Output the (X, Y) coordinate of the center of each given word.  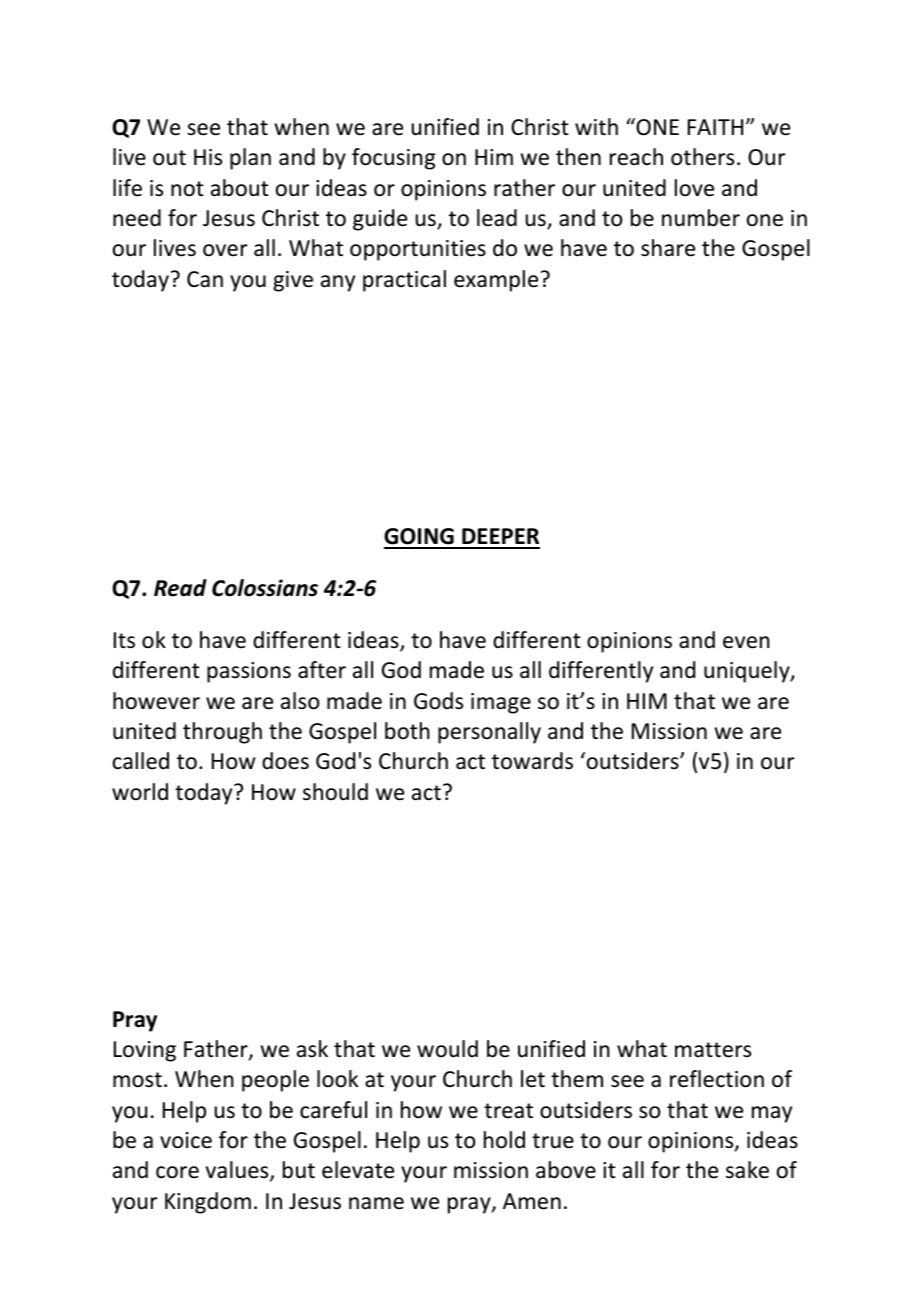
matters (713, 1050)
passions (249, 672)
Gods (438, 701)
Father (217, 1050)
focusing (393, 159)
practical (404, 281)
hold (504, 1140)
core (177, 1172)
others (702, 157)
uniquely (748, 672)
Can (205, 279)
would (447, 1049)
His (208, 157)
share (668, 248)
